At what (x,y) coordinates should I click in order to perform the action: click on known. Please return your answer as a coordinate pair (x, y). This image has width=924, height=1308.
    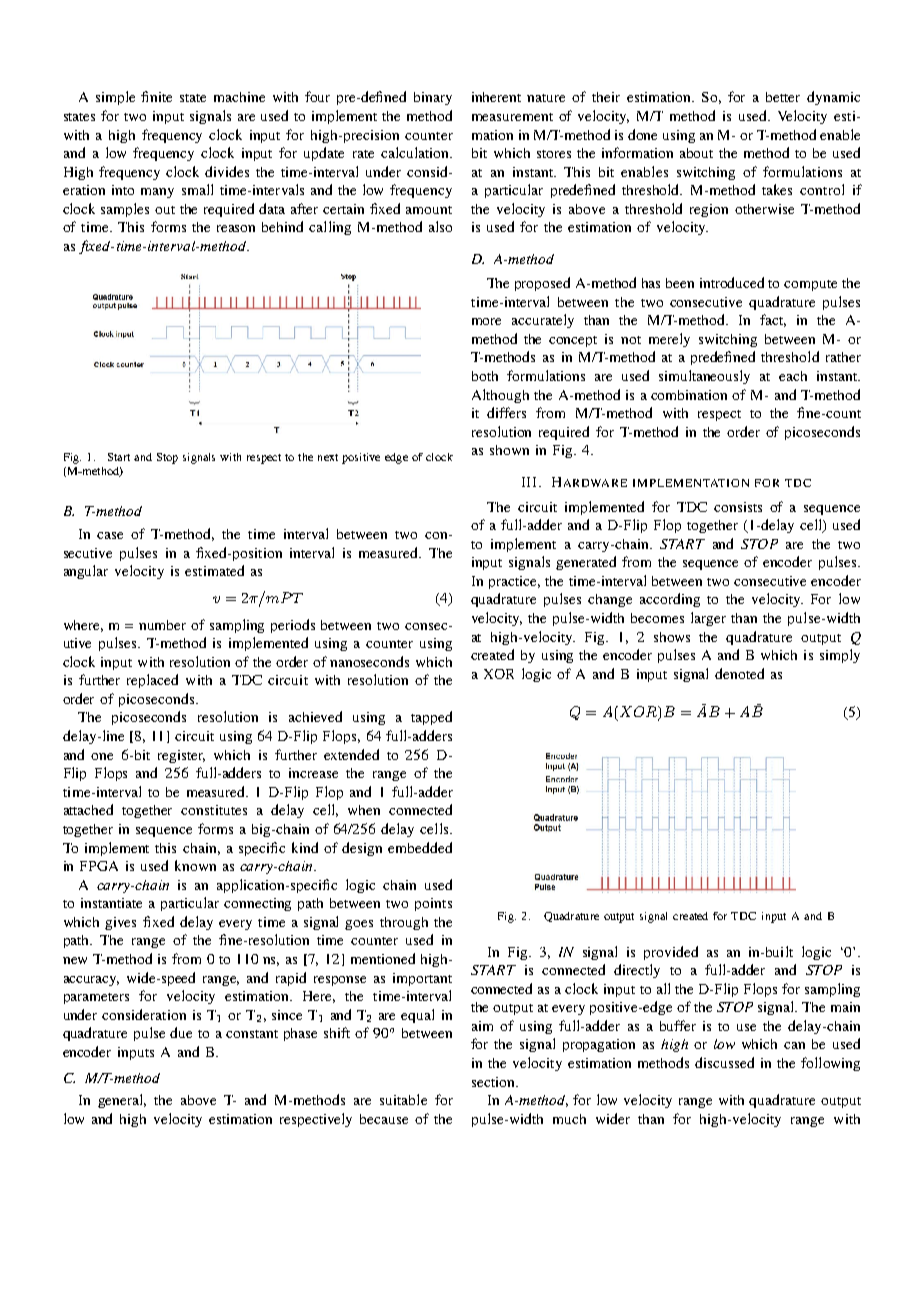
    Looking at the image, I should click on (195, 865).
